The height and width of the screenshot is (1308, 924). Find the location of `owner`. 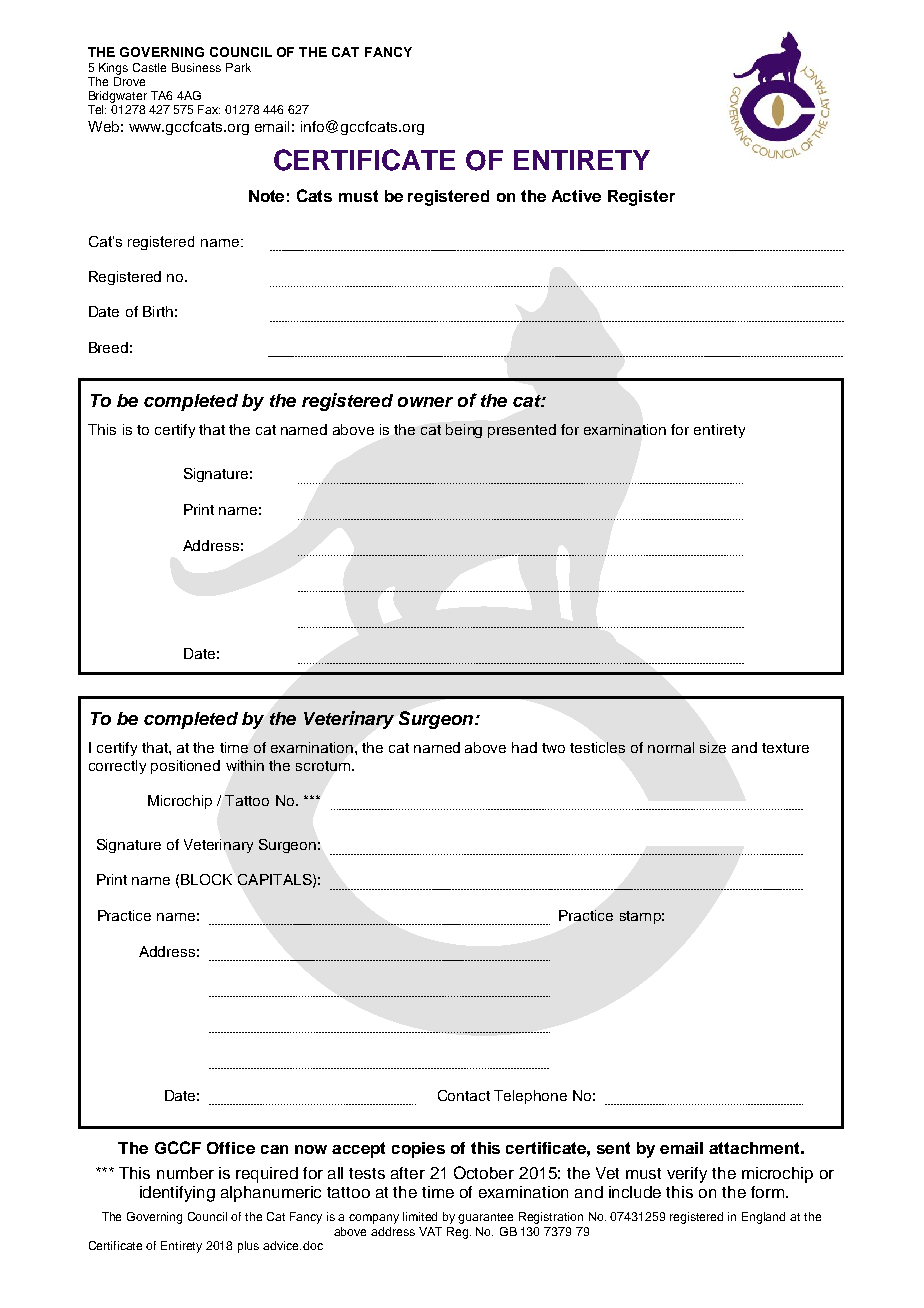

owner is located at coordinates (425, 402).
